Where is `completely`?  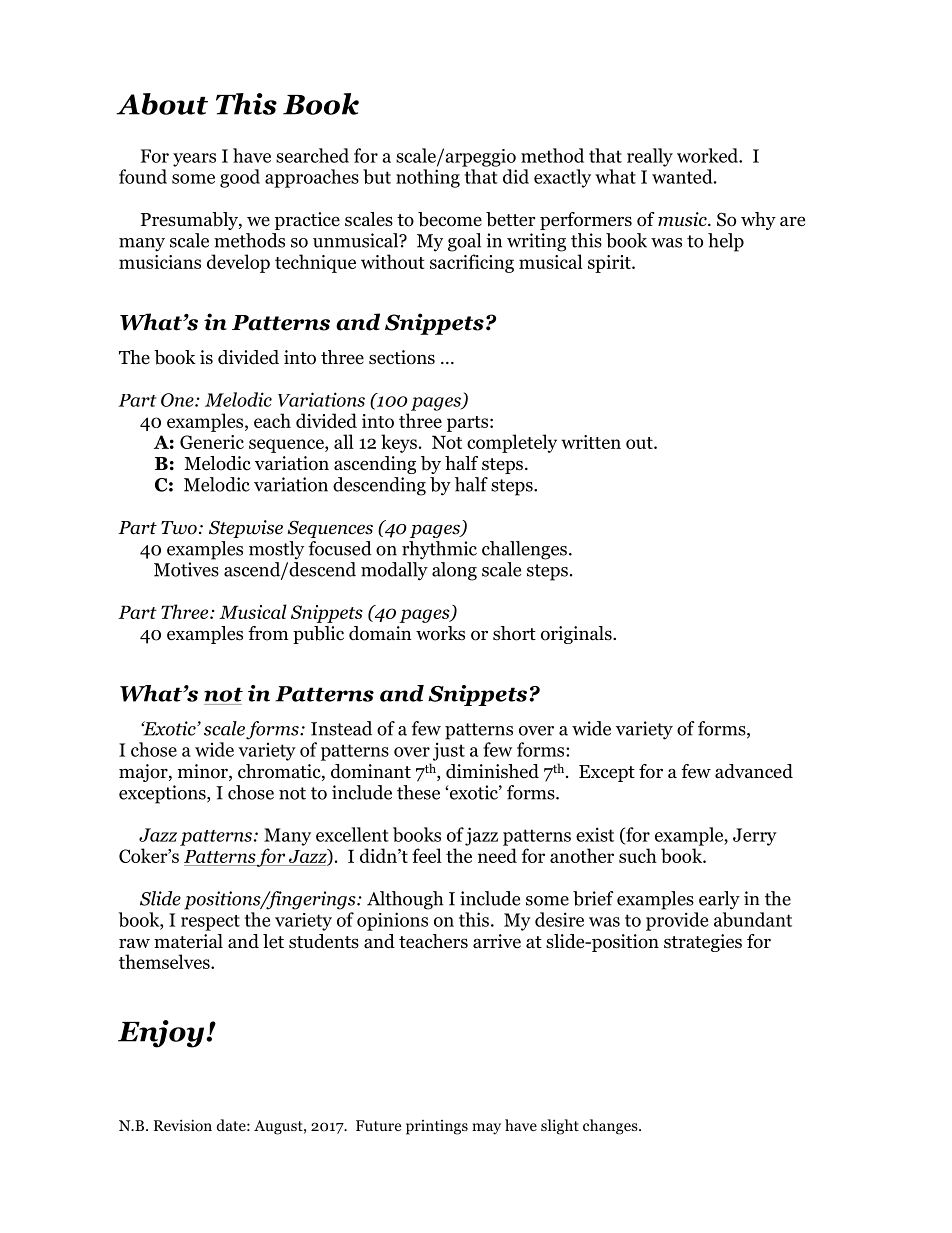
completely is located at coordinates (512, 443).
